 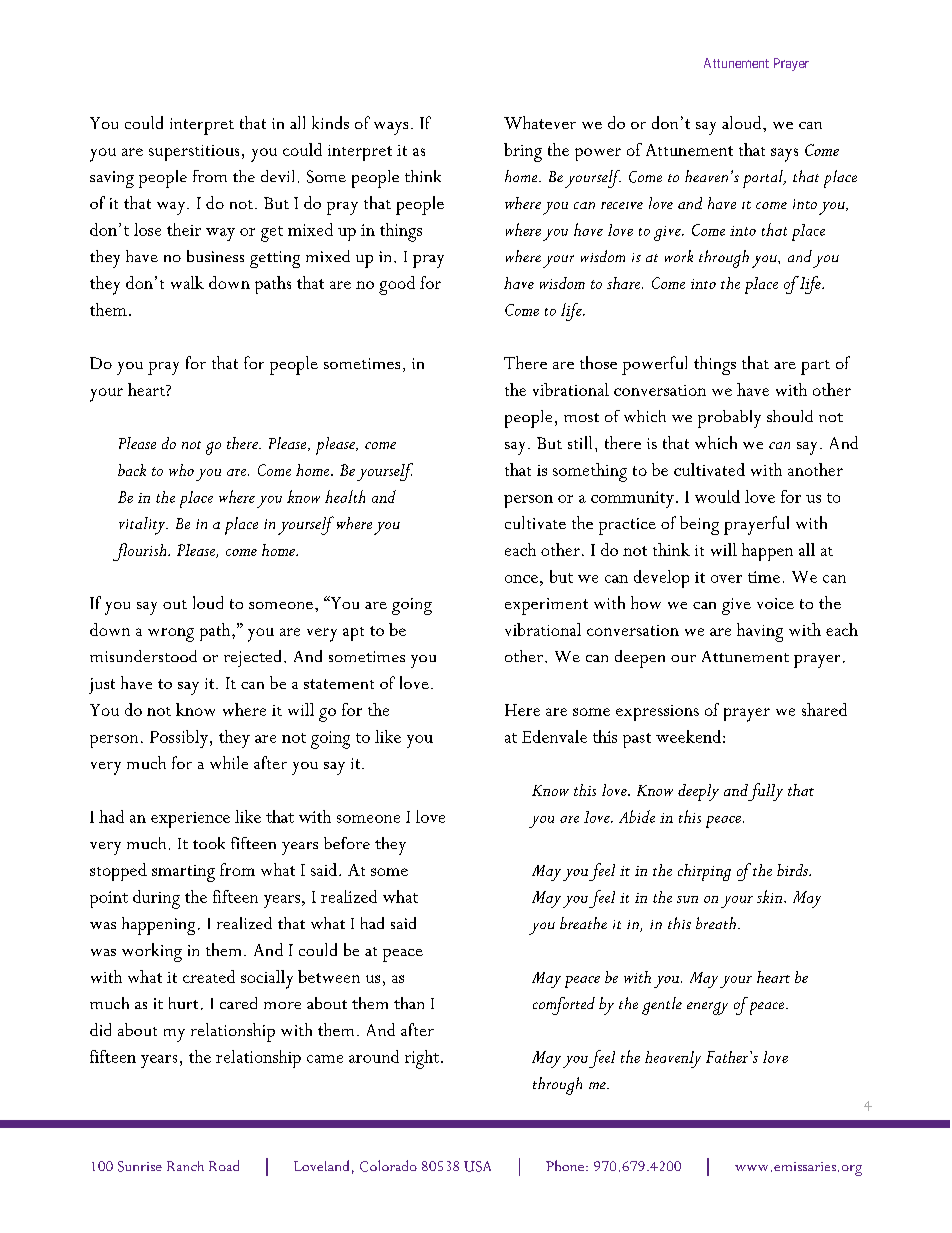 What do you see at coordinates (760, 632) in the document?
I see `having` at bounding box center [760, 632].
